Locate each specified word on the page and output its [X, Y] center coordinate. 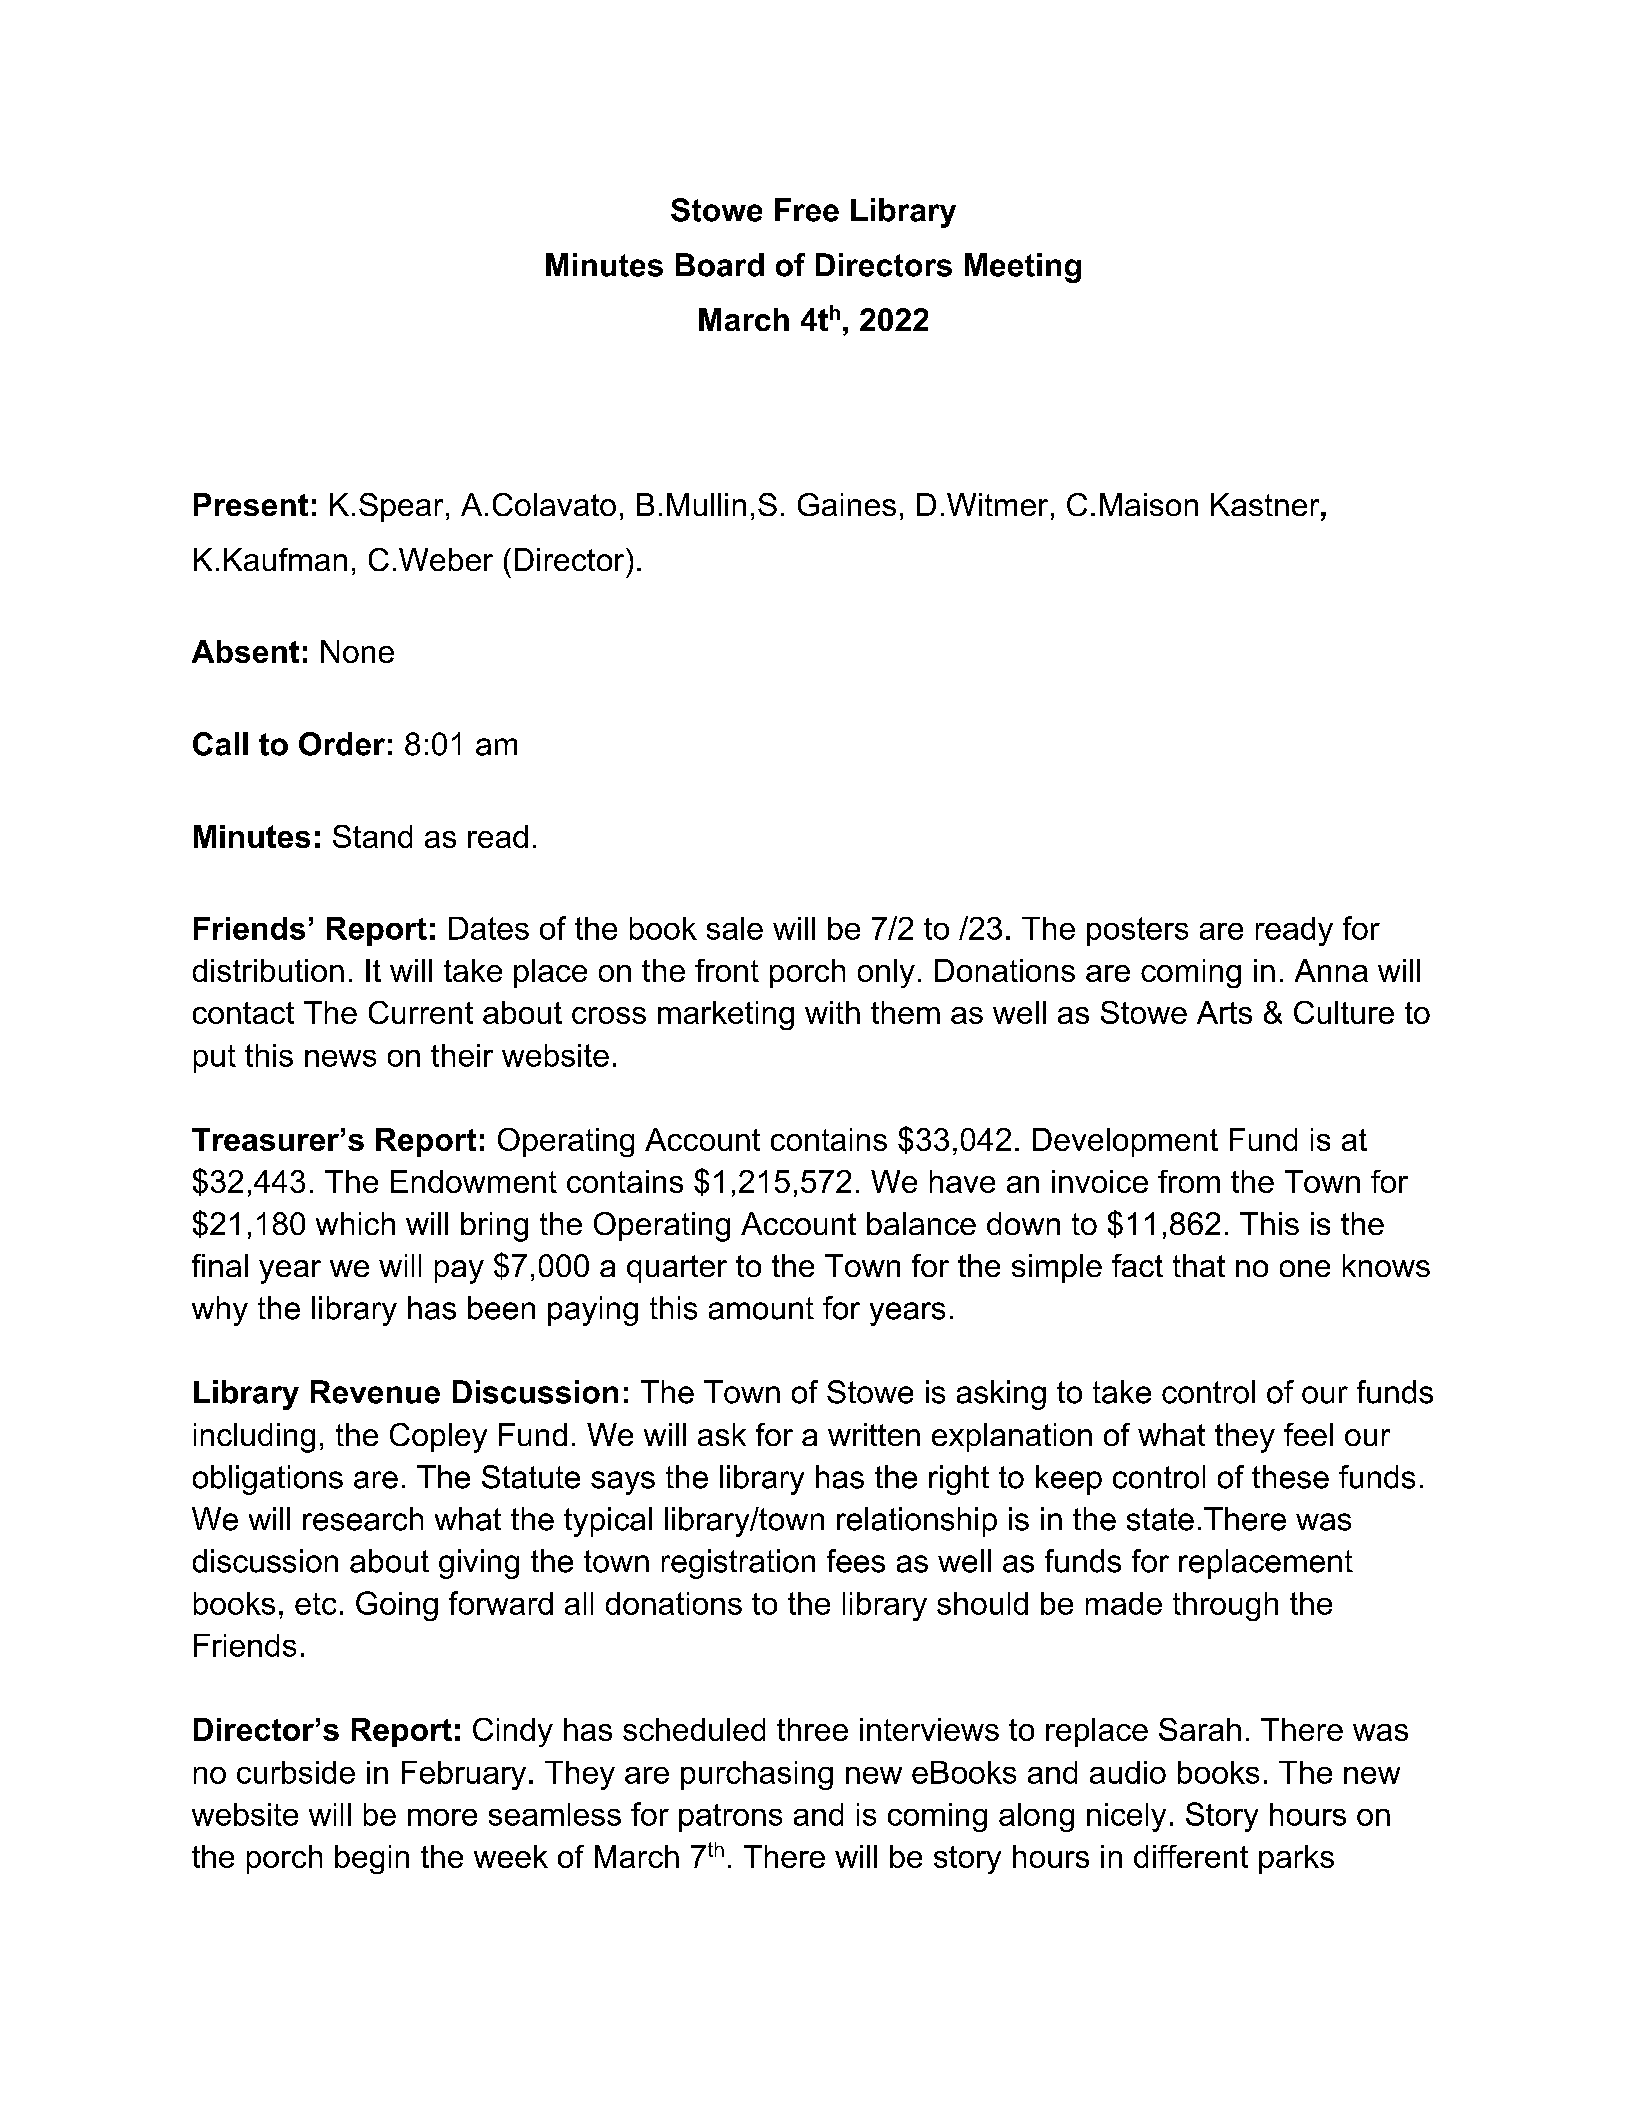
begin [372, 1859]
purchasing [757, 1775]
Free [807, 210]
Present [251, 504]
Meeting [1023, 268]
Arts [1224, 1012]
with [832, 1012]
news [340, 1058]
